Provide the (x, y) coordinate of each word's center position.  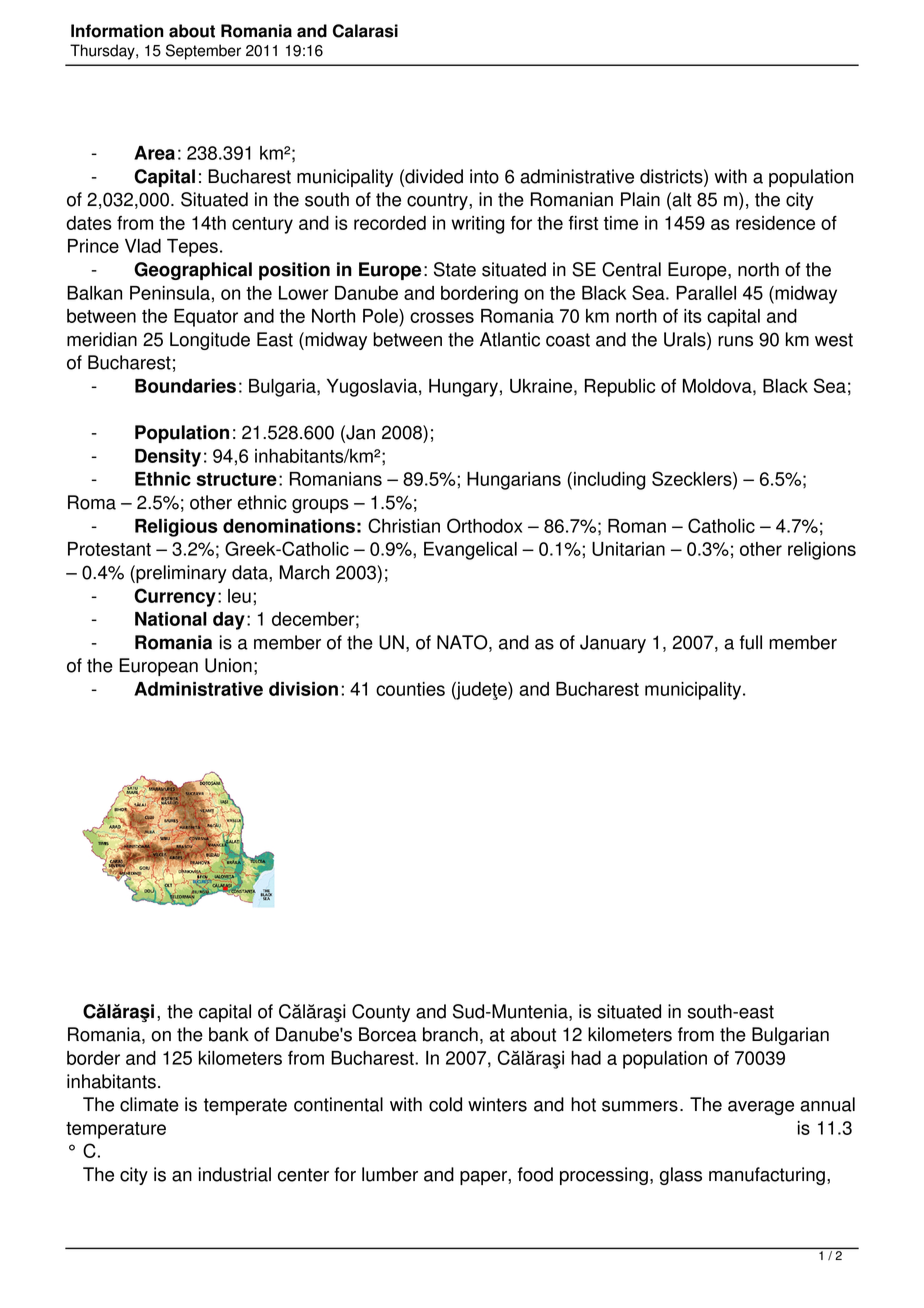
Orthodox (484, 525)
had (586, 1058)
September (203, 52)
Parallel (706, 293)
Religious (176, 528)
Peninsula (170, 293)
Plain (640, 199)
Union (228, 665)
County (381, 1013)
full (751, 642)
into (484, 176)
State (455, 269)
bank (229, 1034)
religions (822, 551)
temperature (116, 1130)
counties (410, 689)
